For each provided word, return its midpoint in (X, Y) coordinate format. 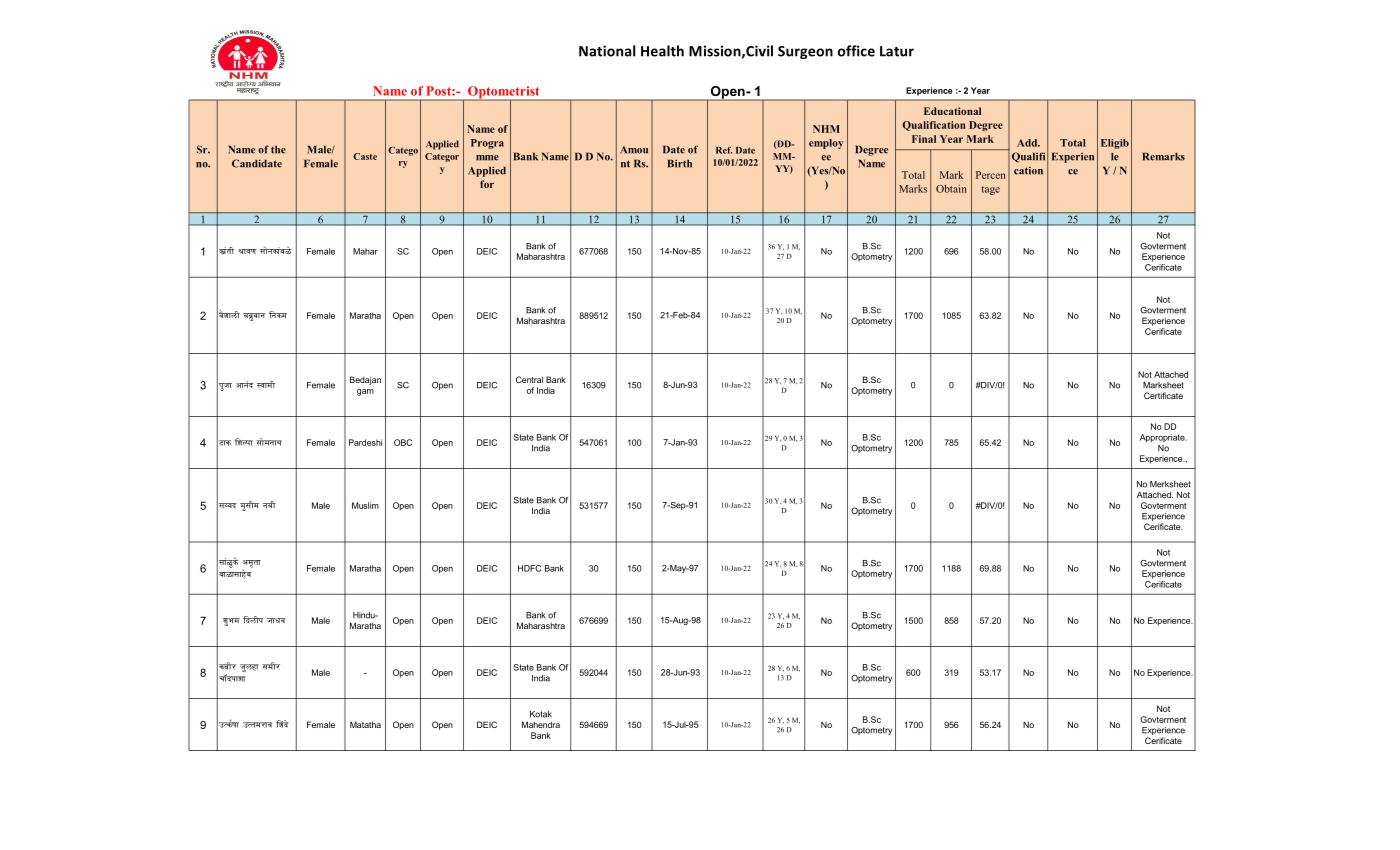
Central (529, 379)
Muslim (365, 505)
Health (662, 51)
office (856, 51)
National (607, 51)
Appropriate (1163, 438)
